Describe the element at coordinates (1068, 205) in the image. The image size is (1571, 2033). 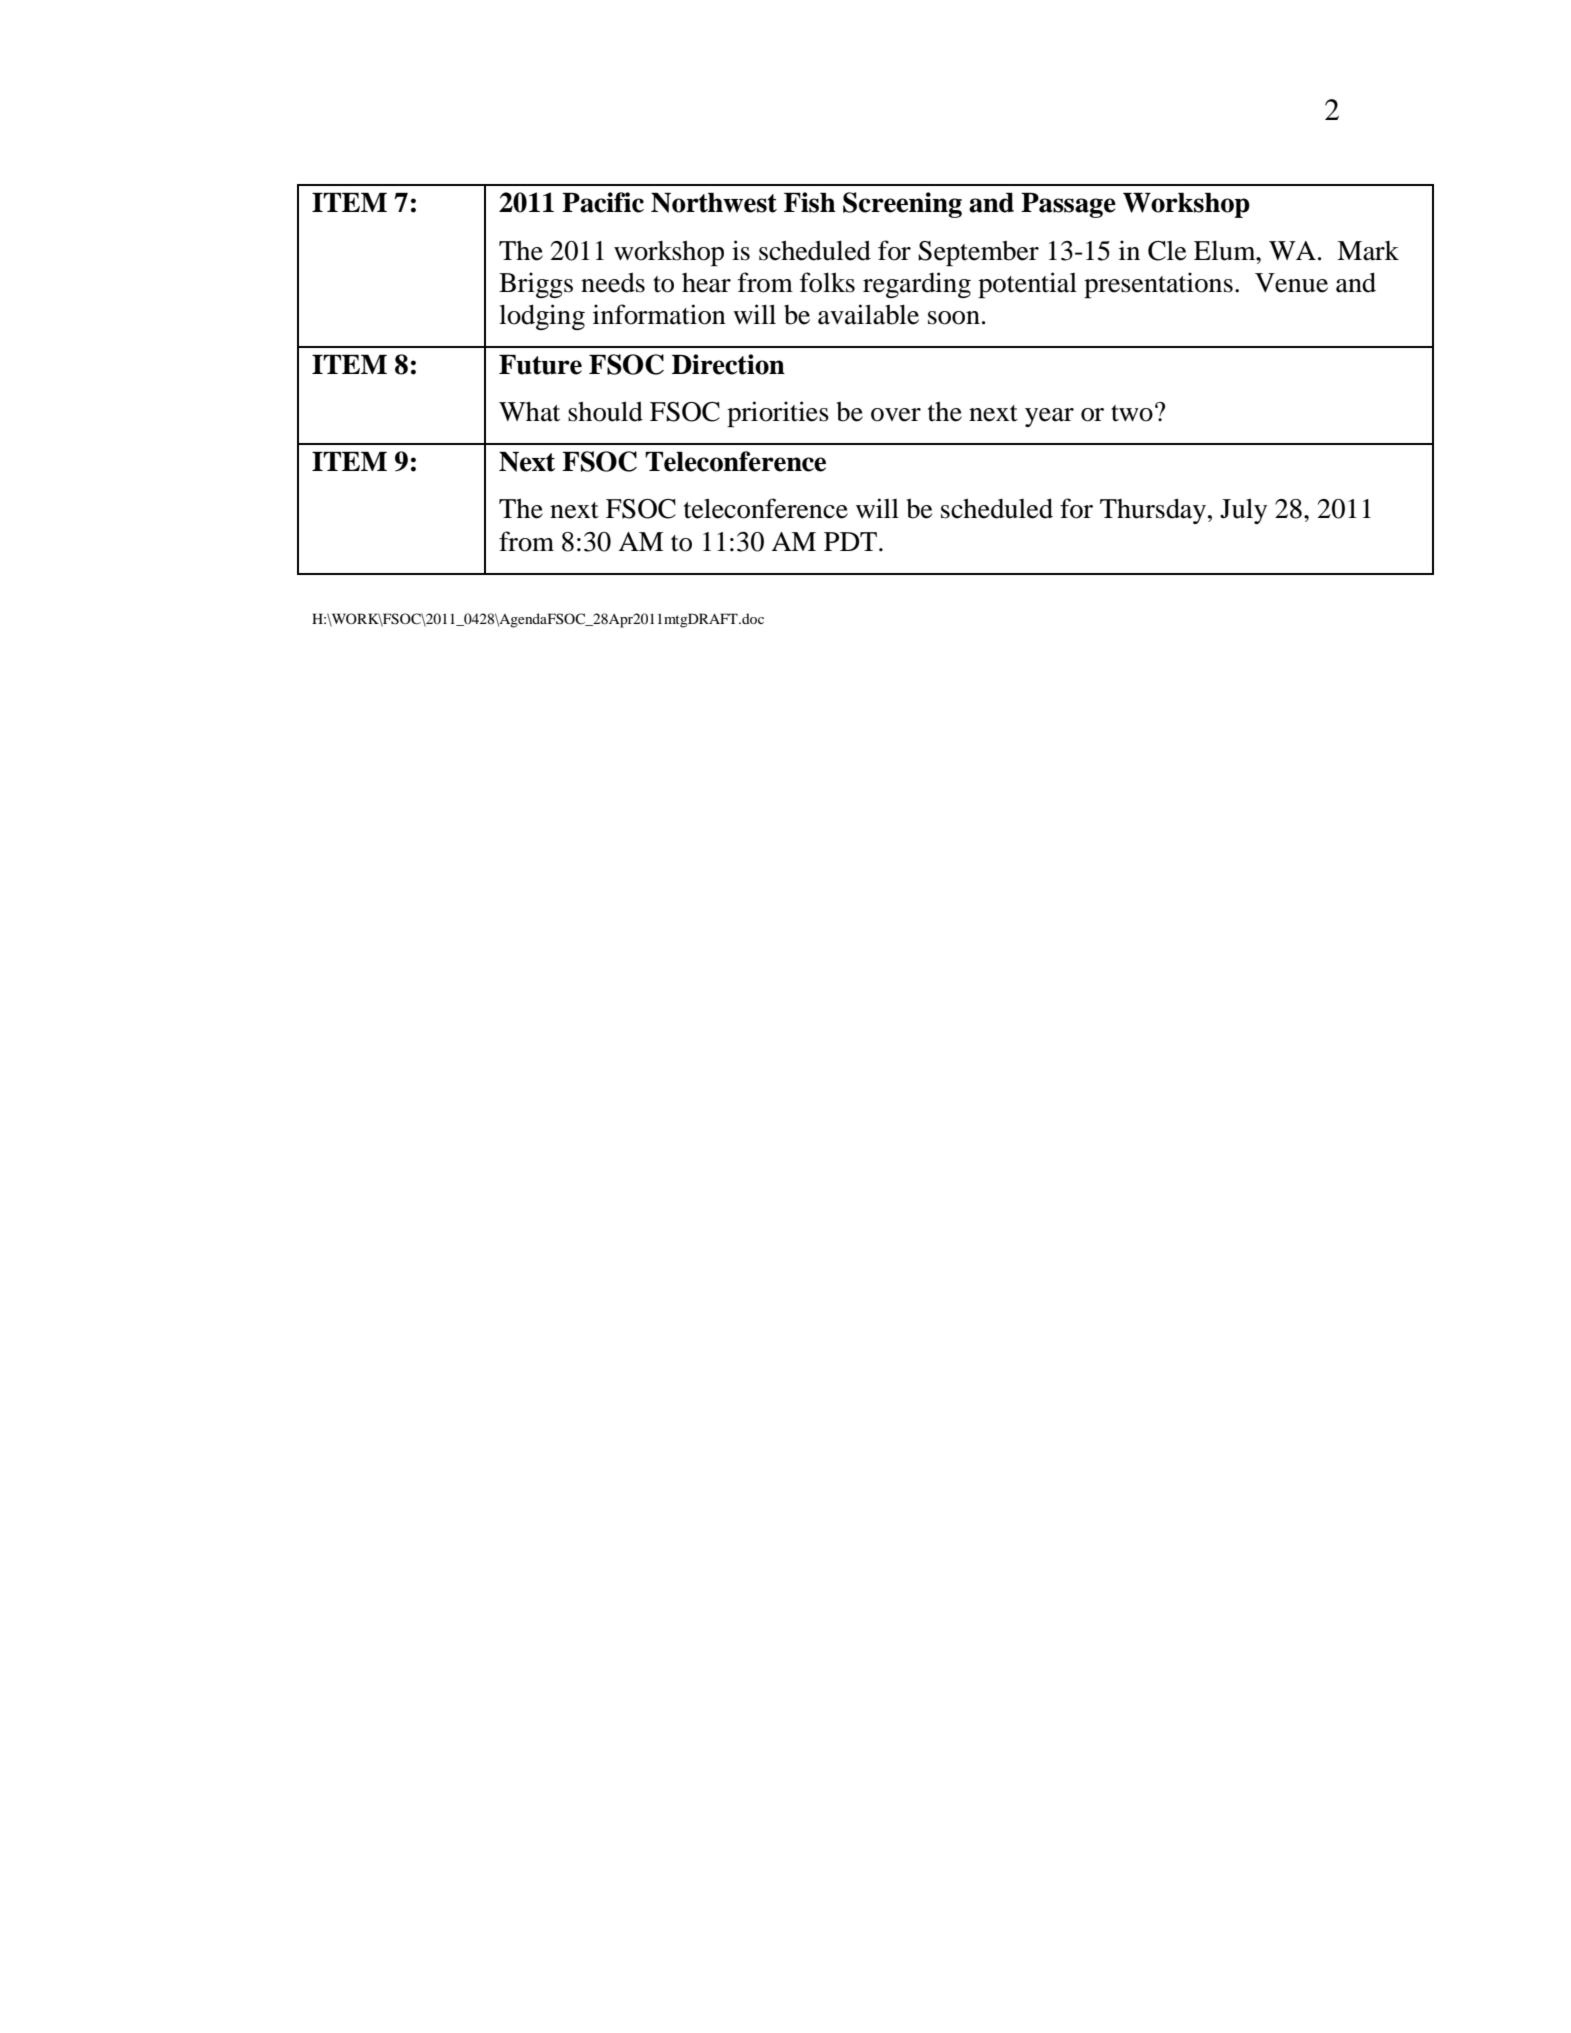
I see `Passage` at that location.
